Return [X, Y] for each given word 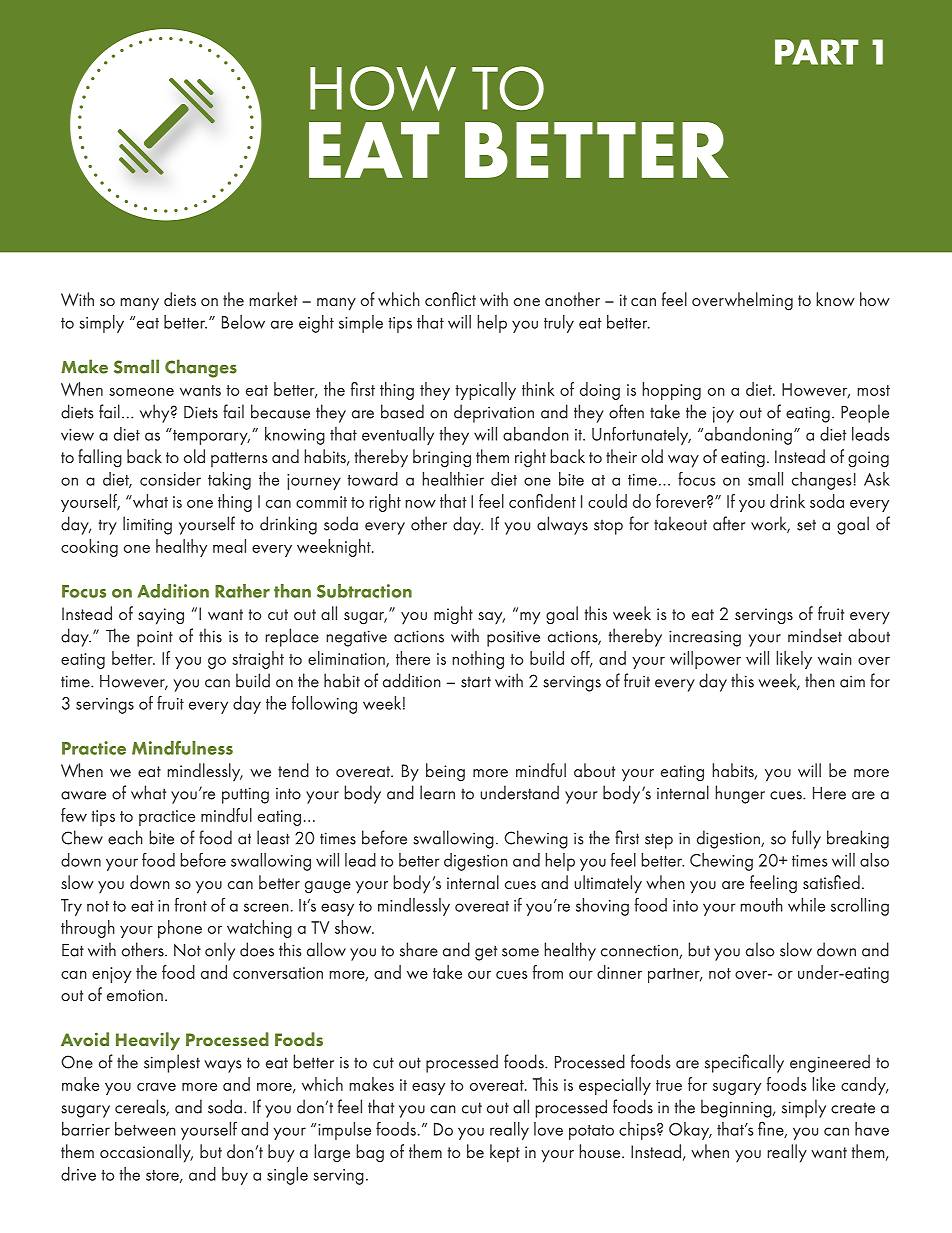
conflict [450, 299]
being [445, 772]
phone [180, 929]
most [873, 390]
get [486, 953]
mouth [761, 905]
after [729, 523]
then [820, 680]
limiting [147, 525]
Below [243, 322]
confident [542, 501]
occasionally [146, 1153]
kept [505, 1153]
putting [245, 795]
